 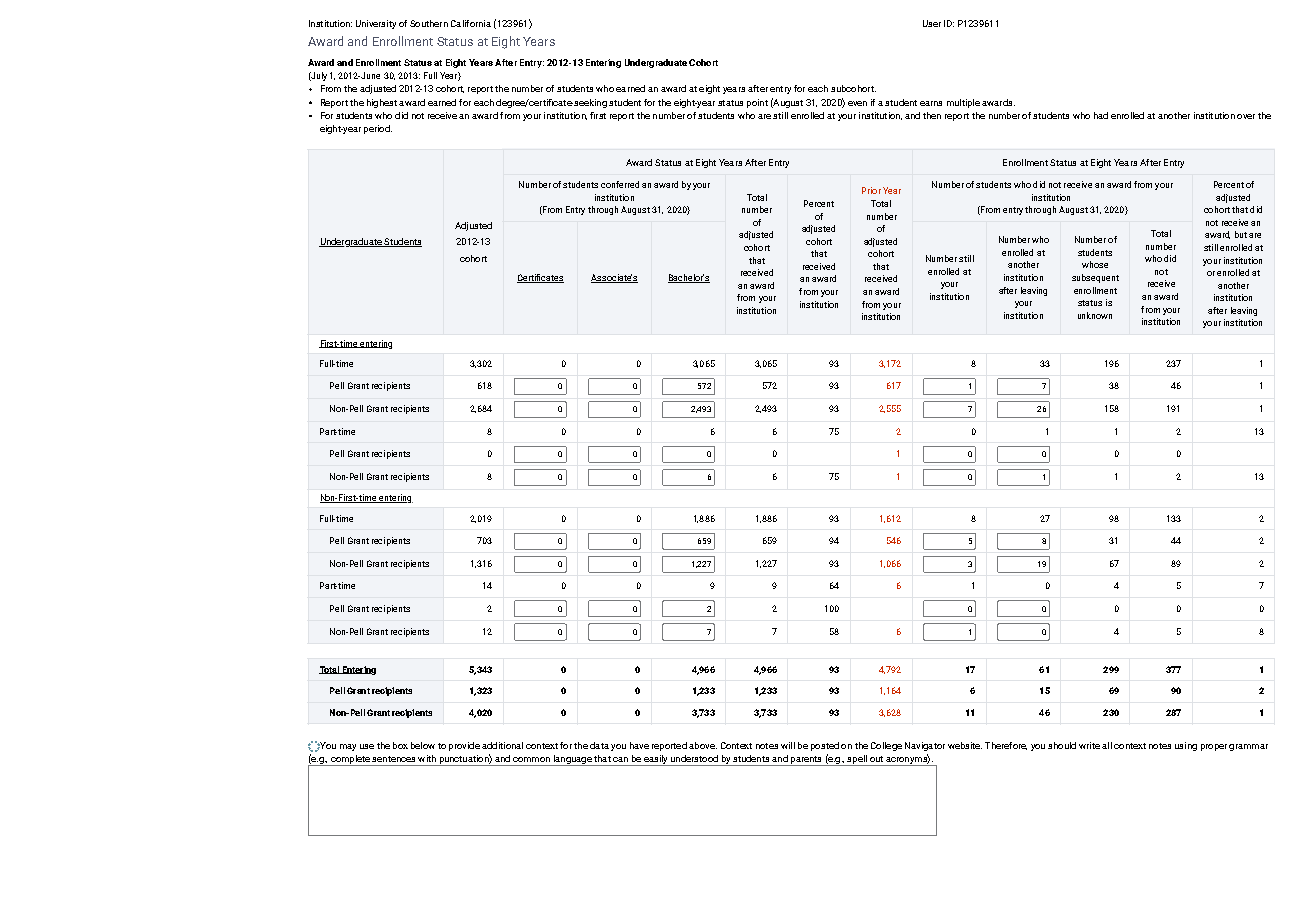 What do you see at coordinates (1107, 745) in the screenshot?
I see `all` at bounding box center [1107, 745].
